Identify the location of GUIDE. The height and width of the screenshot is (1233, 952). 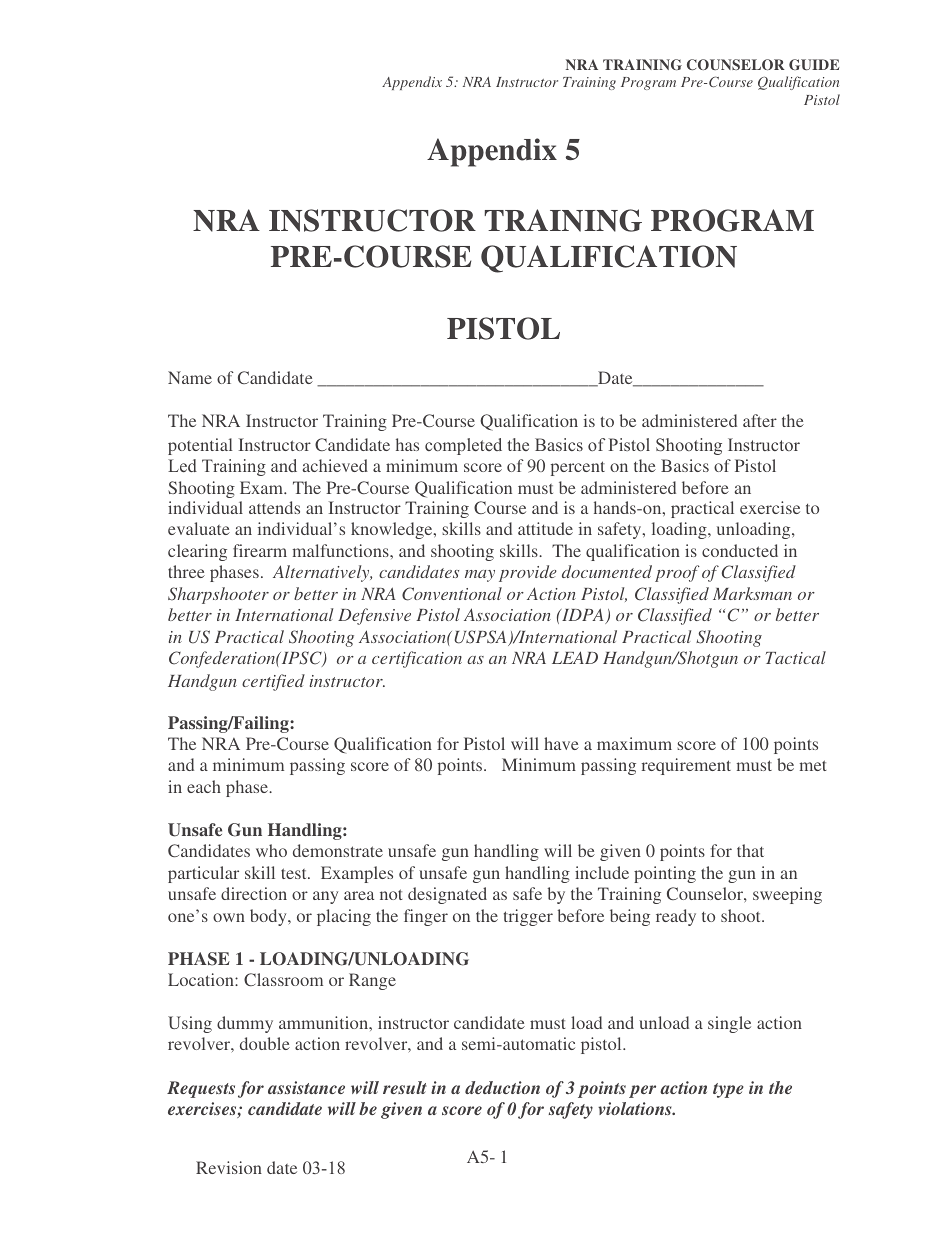
(814, 64).
